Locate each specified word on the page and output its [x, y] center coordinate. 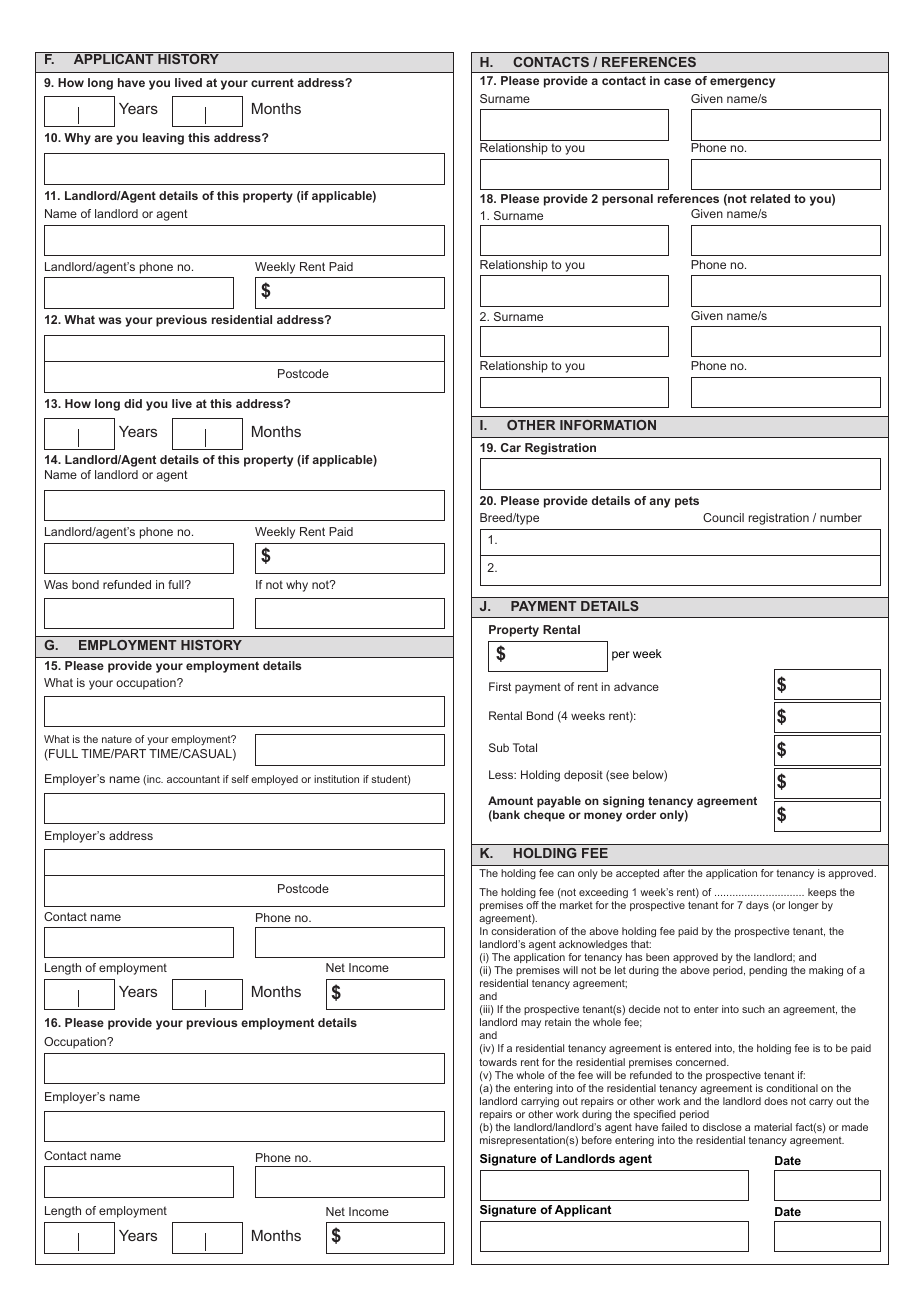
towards [498, 1062]
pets [687, 502]
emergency [742, 83]
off [532, 905]
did [133, 403]
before [597, 1140]
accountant [193, 779]
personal [627, 200]
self [240, 779]
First [500, 686]
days [757, 906]
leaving [163, 139]
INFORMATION [608, 425]
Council [723, 517]
